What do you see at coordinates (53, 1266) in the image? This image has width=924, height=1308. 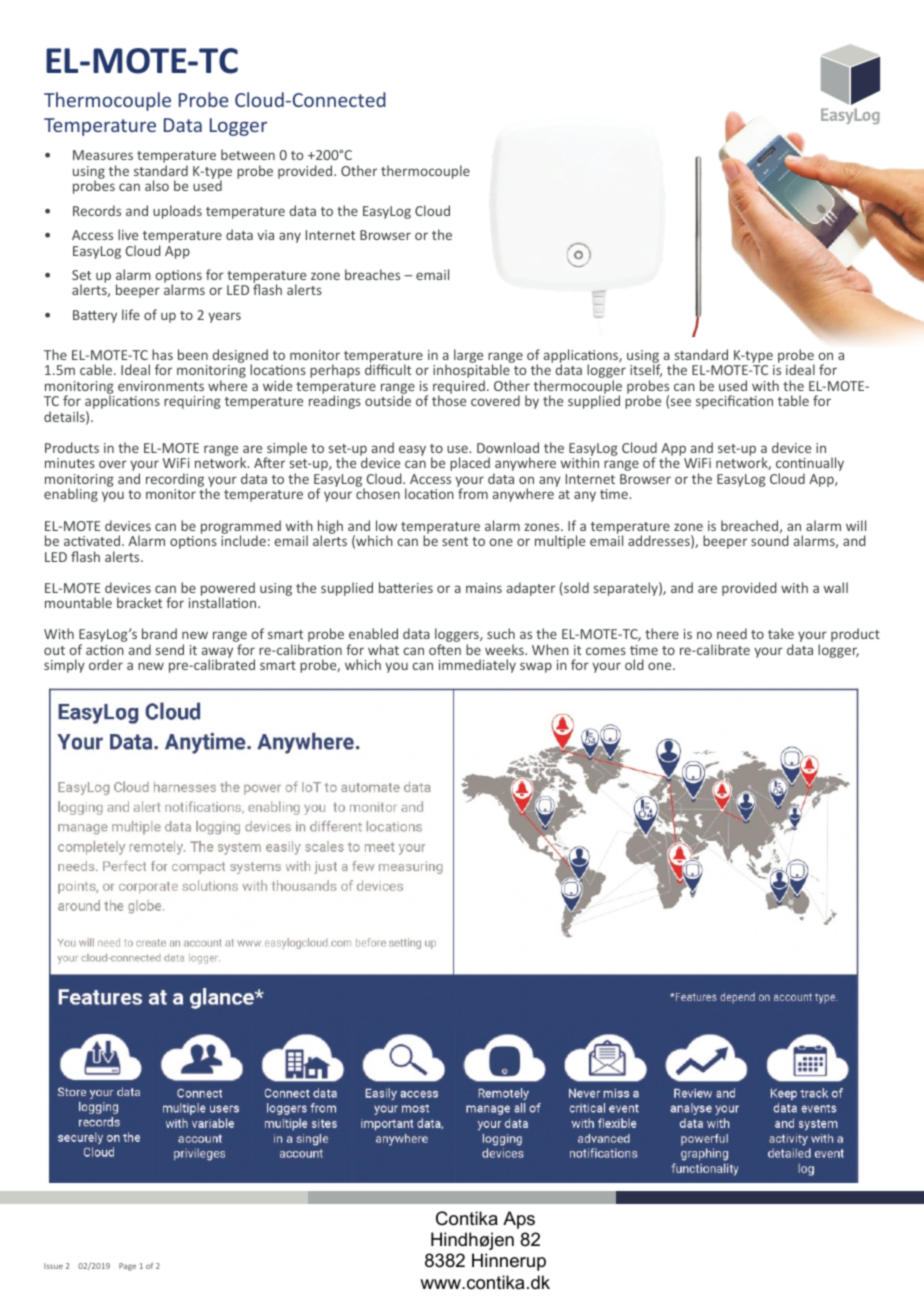 I see `Issue` at bounding box center [53, 1266].
